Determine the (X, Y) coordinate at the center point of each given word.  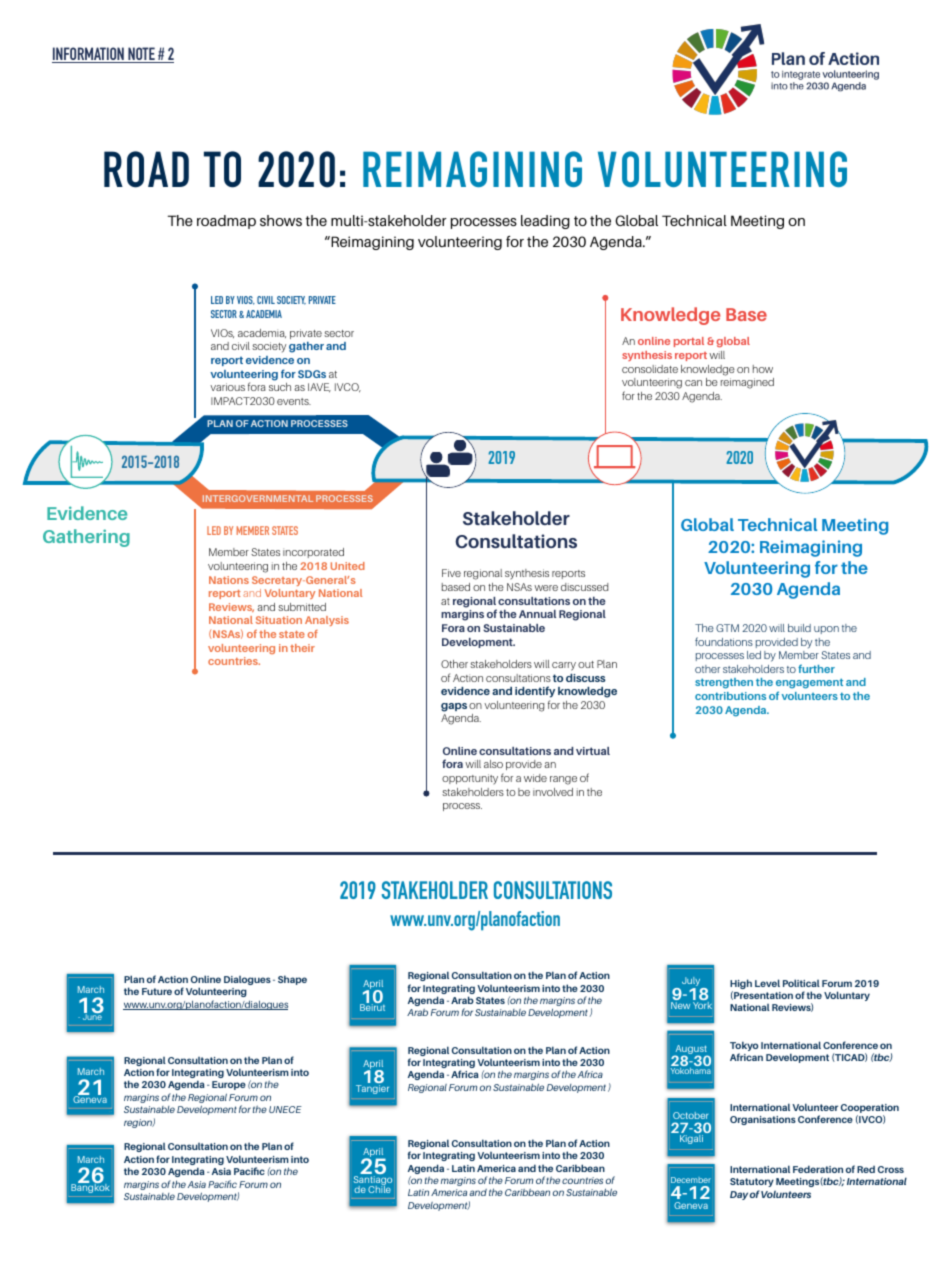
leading (545, 222)
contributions (730, 696)
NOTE (141, 55)
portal (689, 342)
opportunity (470, 779)
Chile (379, 1188)
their (302, 648)
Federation (818, 1169)
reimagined (747, 383)
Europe (229, 1085)
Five (451, 573)
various (227, 387)
